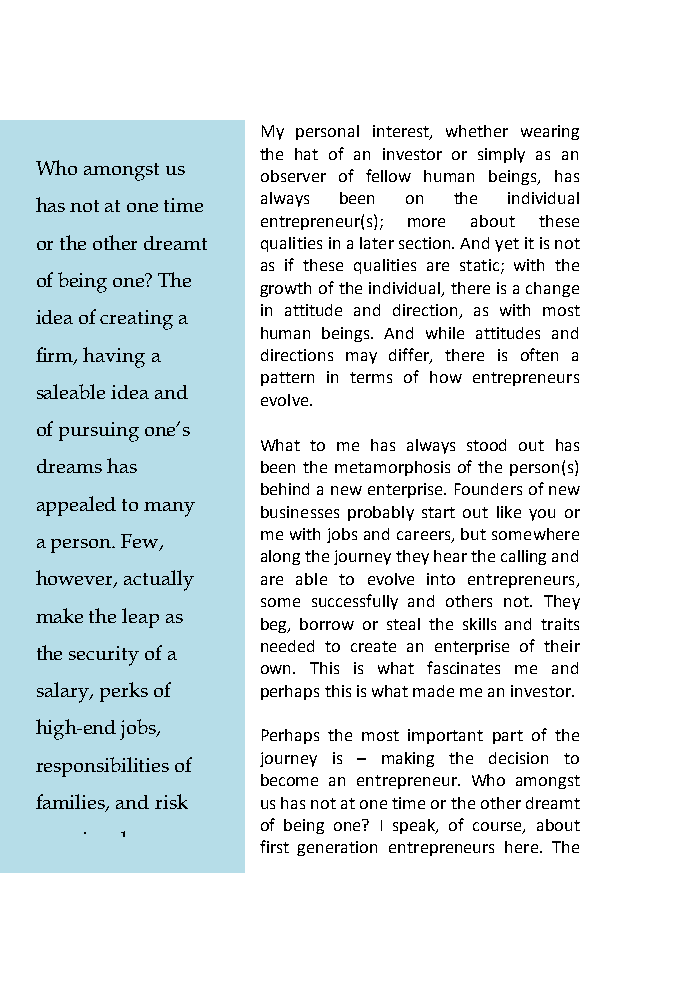 This page has width=700, height=992. Describe the element at coordinates (327, 624) in the page. I see `borrow` at that location.
